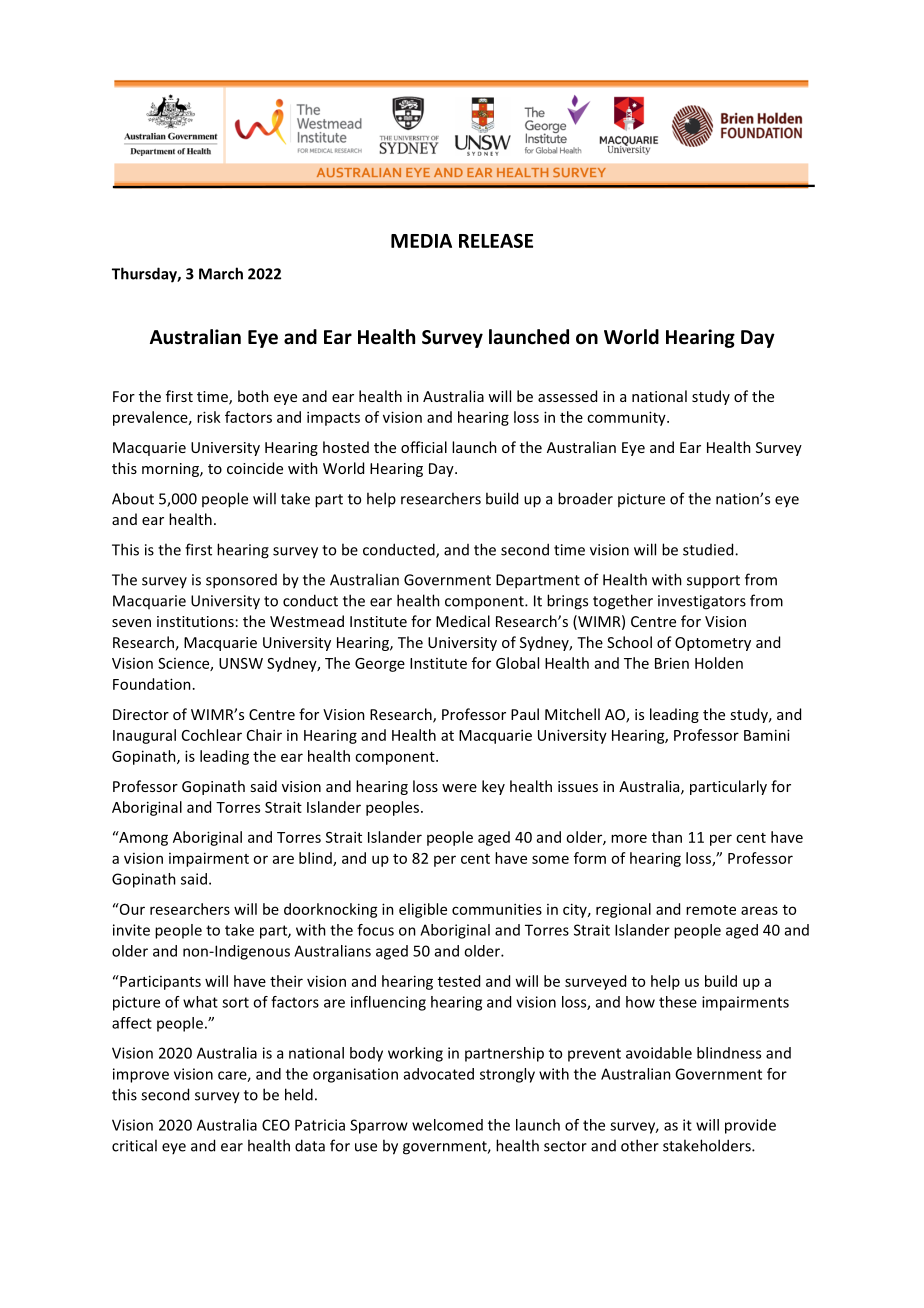 The image size is (924, 1308). What do you see at coordinates (447, 1125) in the image?
I see `welcomed` at bounding box center [447, 1125].
